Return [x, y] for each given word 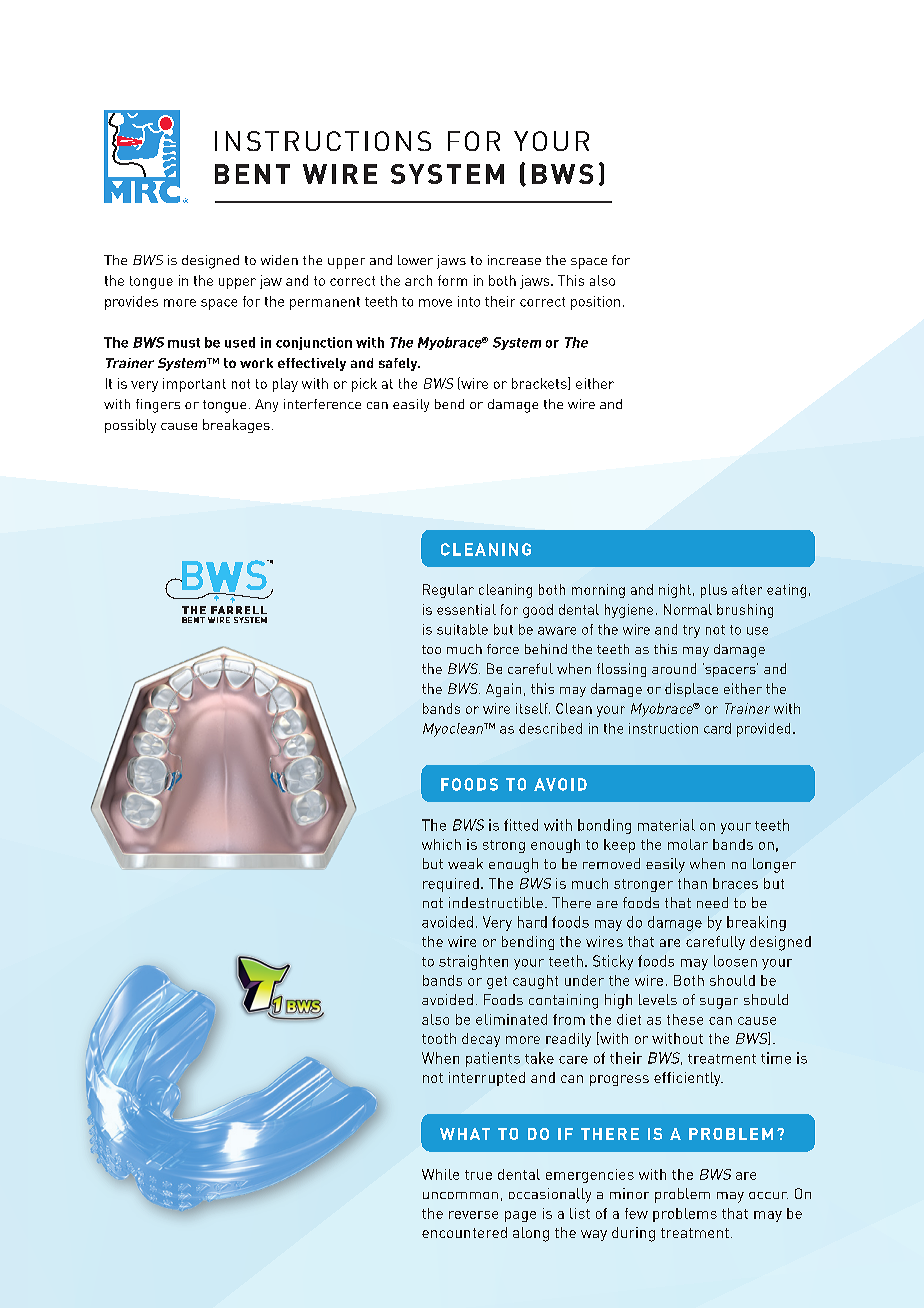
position [595, 303]
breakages [236, 426]
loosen [735, 961]
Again [503, 690]
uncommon [460, 1195]
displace [691, 690]
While [440, 1174]
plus [714, 591]
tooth [439, 1038]
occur [768, 1195]
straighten [473, 962]
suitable [462, 629]
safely [399, 364]
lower [415, 260]
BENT [252, 174]
